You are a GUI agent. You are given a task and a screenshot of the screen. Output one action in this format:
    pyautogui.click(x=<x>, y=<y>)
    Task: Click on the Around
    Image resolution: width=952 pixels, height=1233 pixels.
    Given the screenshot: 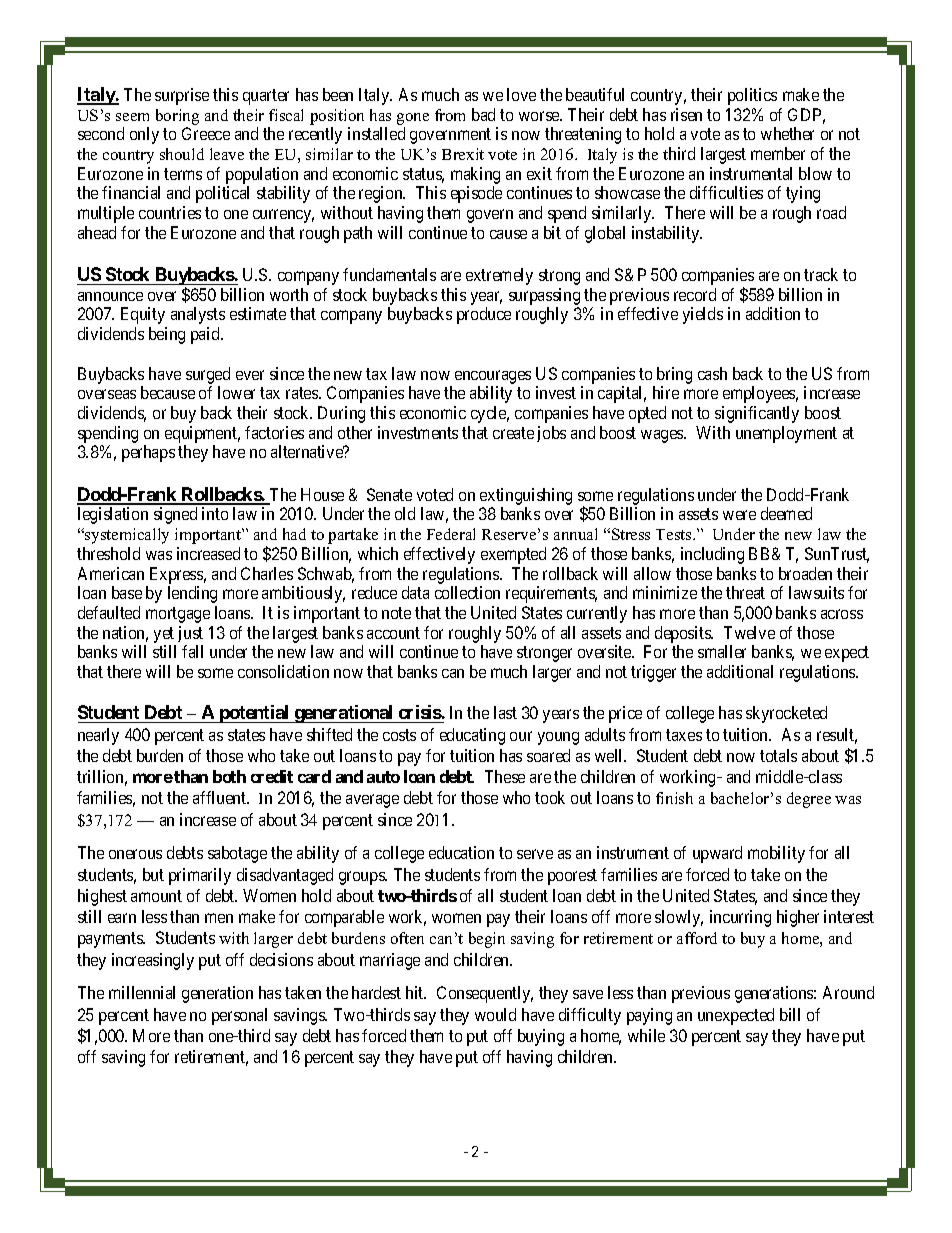 What is the action you would take?
    pyautogui.click(x=848, y=992)
